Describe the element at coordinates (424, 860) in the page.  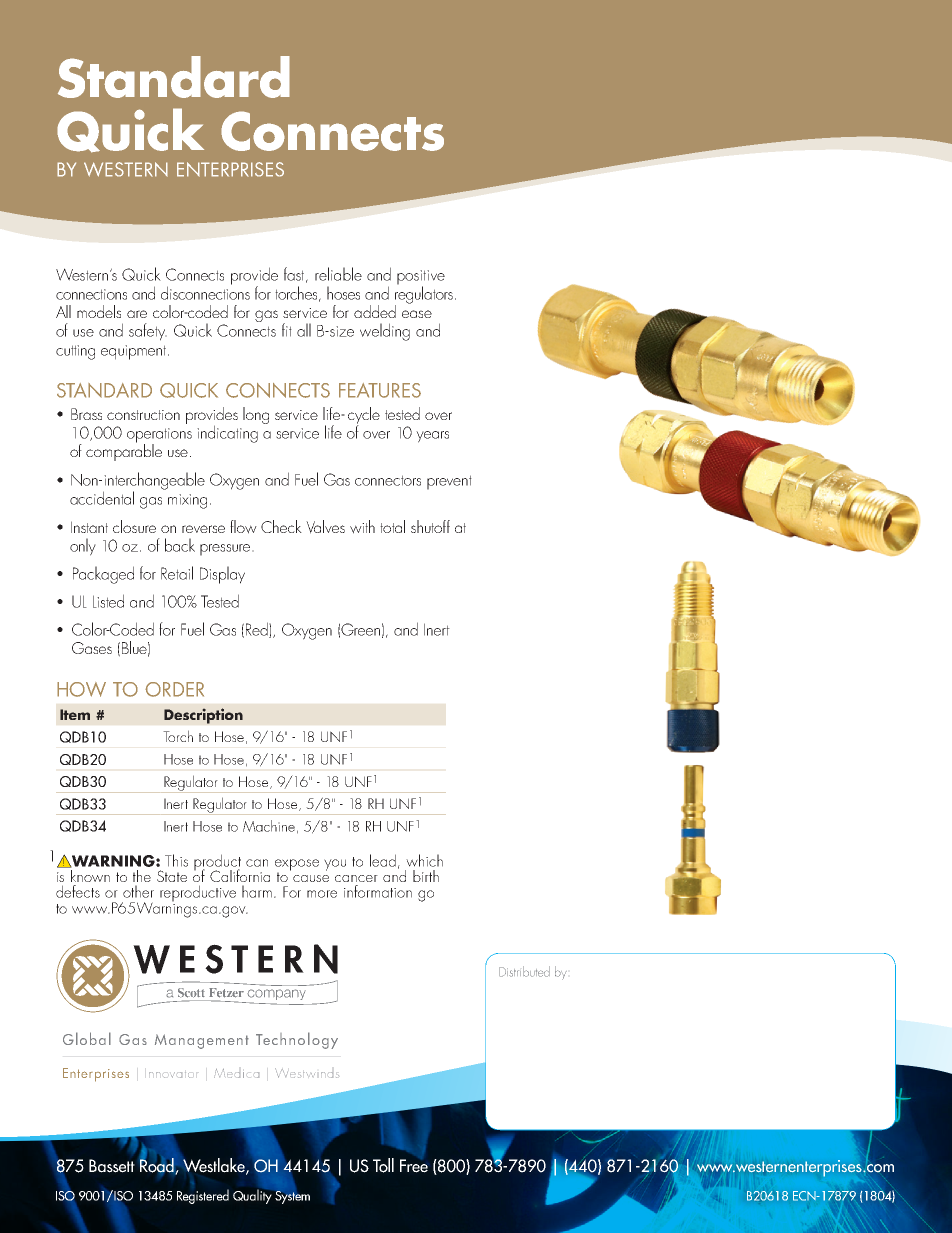
I see `which` at that location.
